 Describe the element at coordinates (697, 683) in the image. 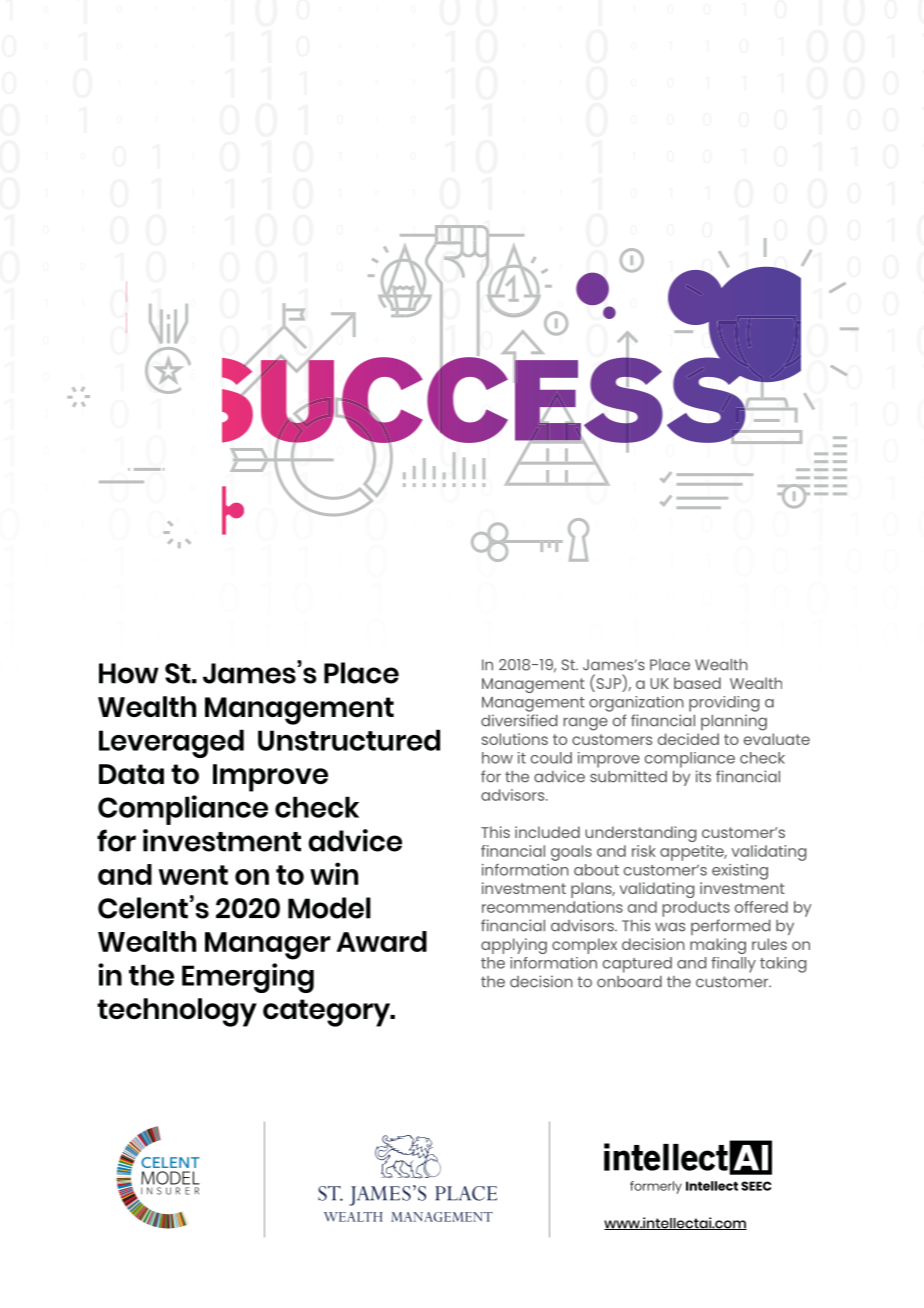

I see `based` at that location.
